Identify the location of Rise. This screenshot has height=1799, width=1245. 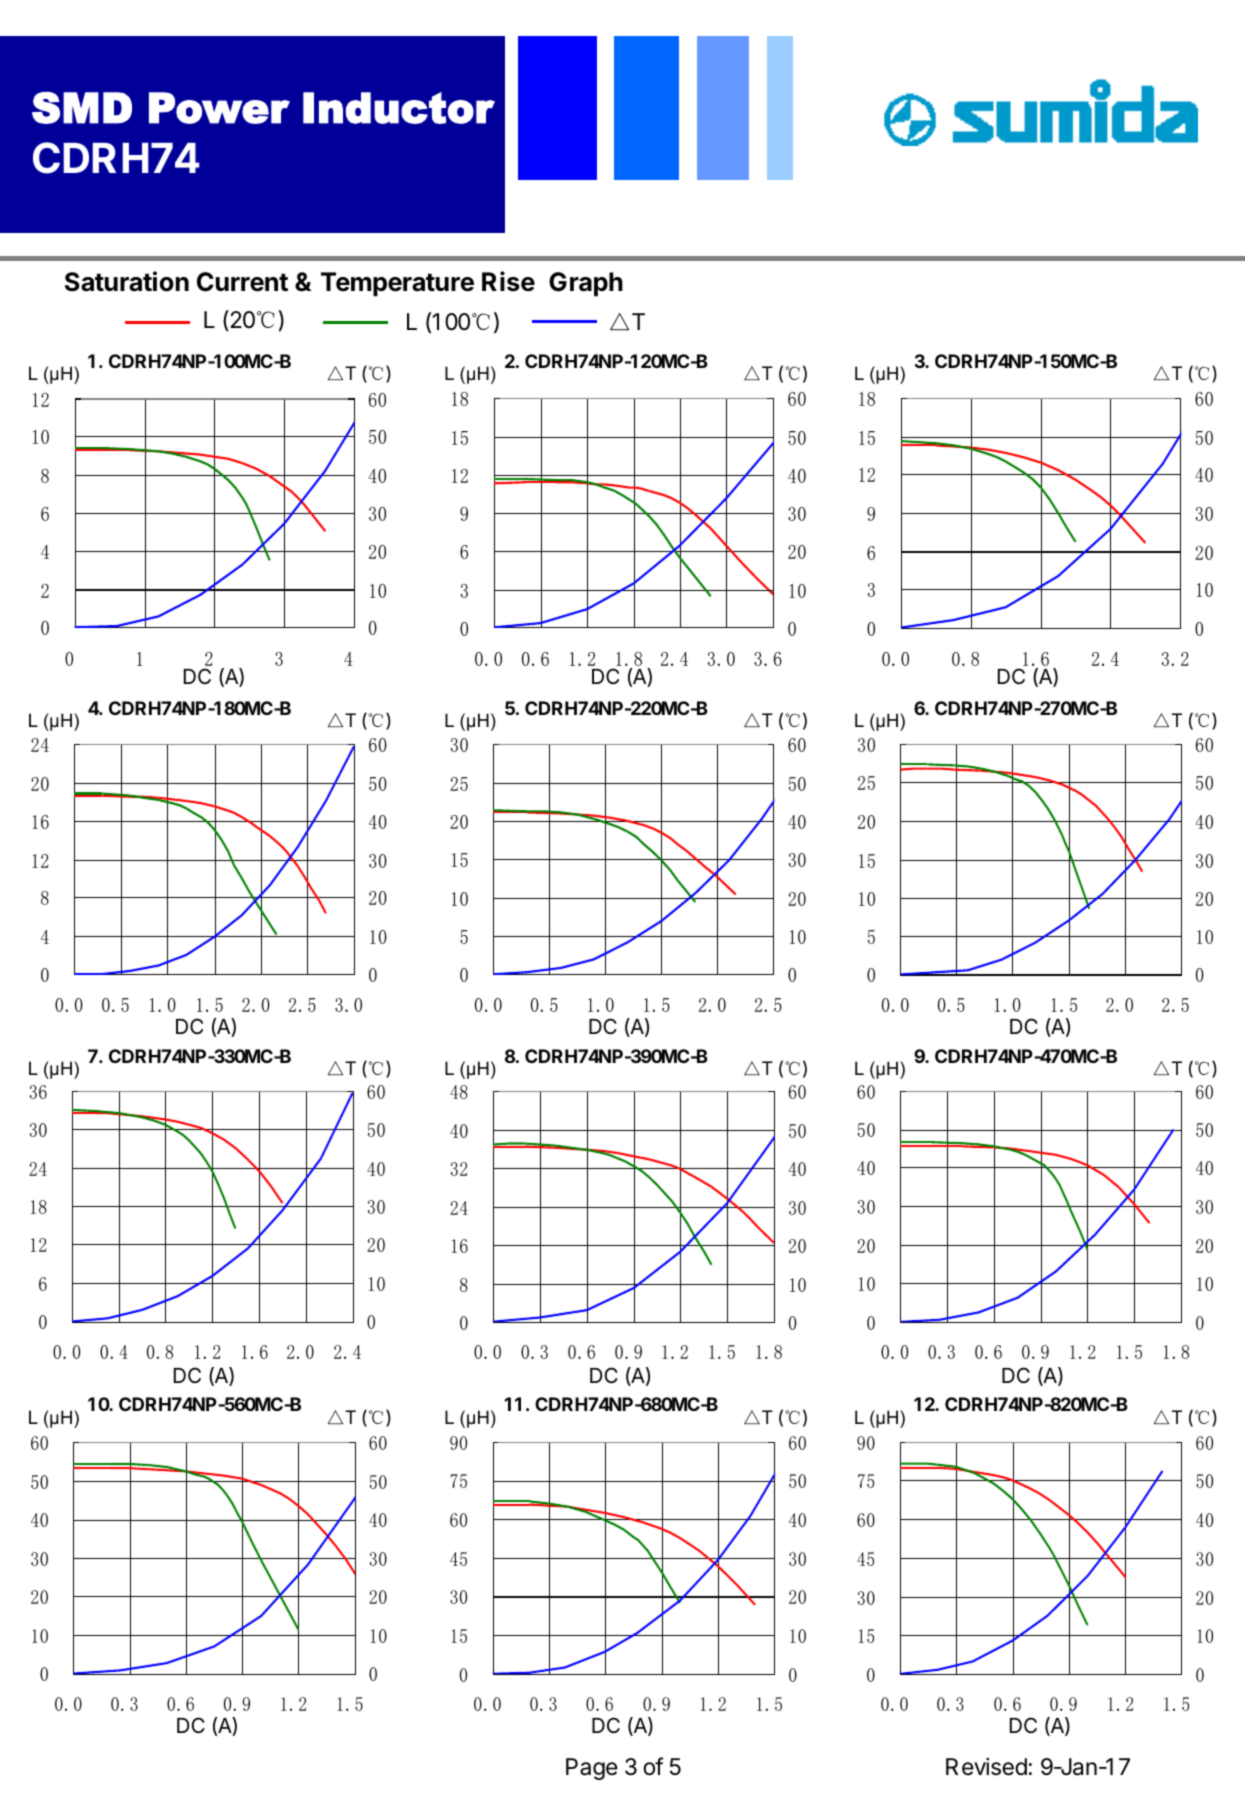
(508, 281).
